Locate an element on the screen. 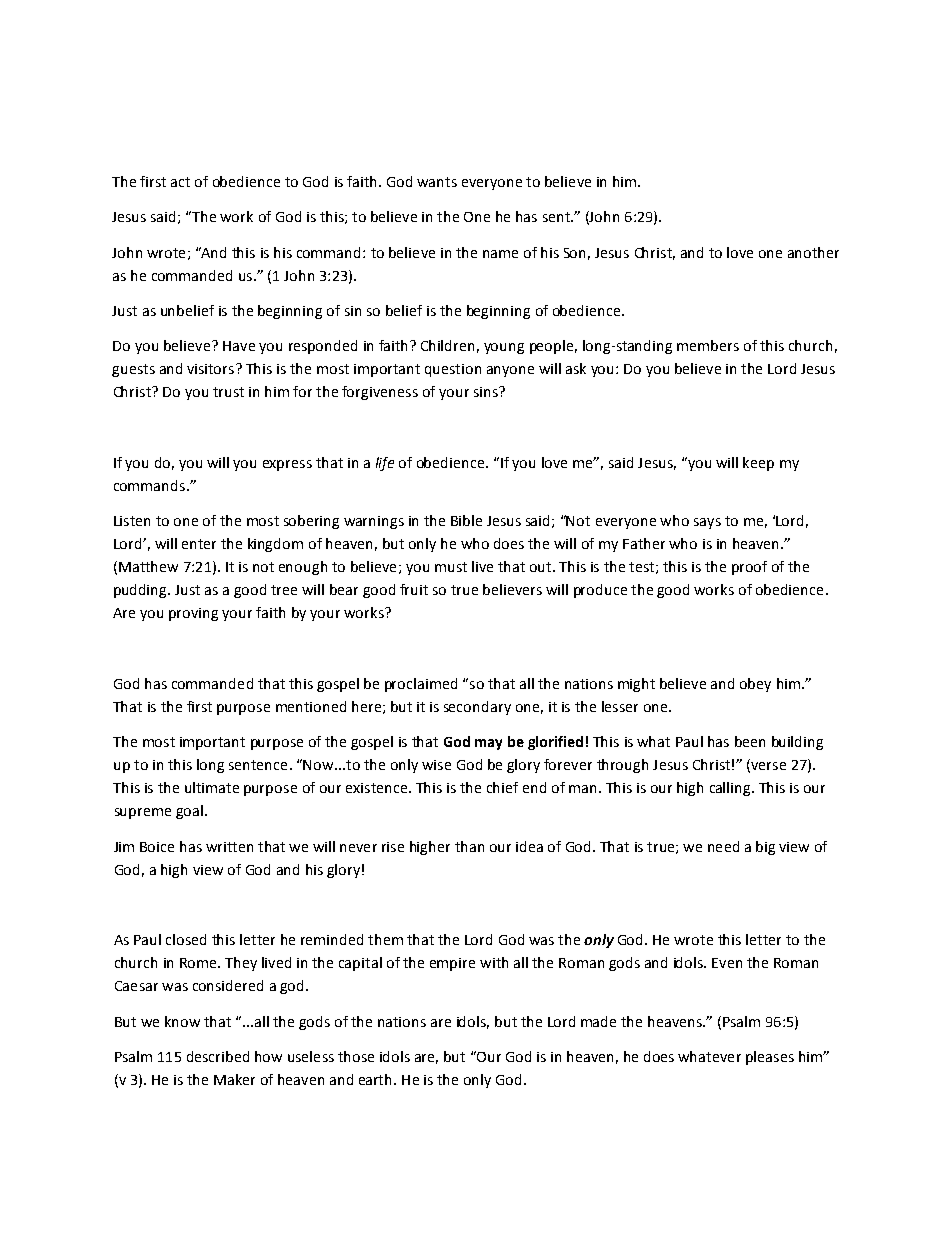  act is located at coordinates (180, 182).
